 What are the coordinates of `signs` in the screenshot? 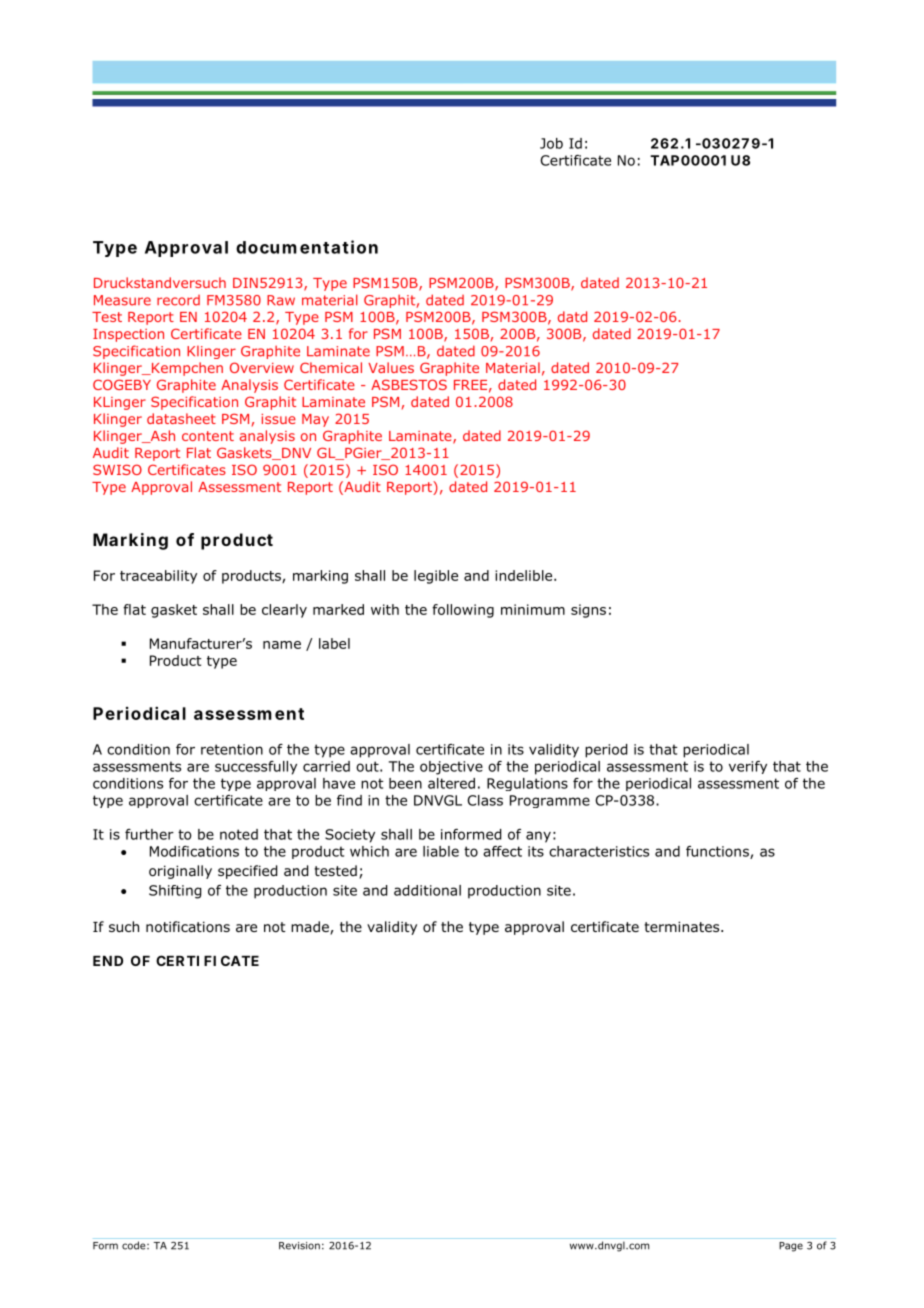 It's located at (588, 611).
